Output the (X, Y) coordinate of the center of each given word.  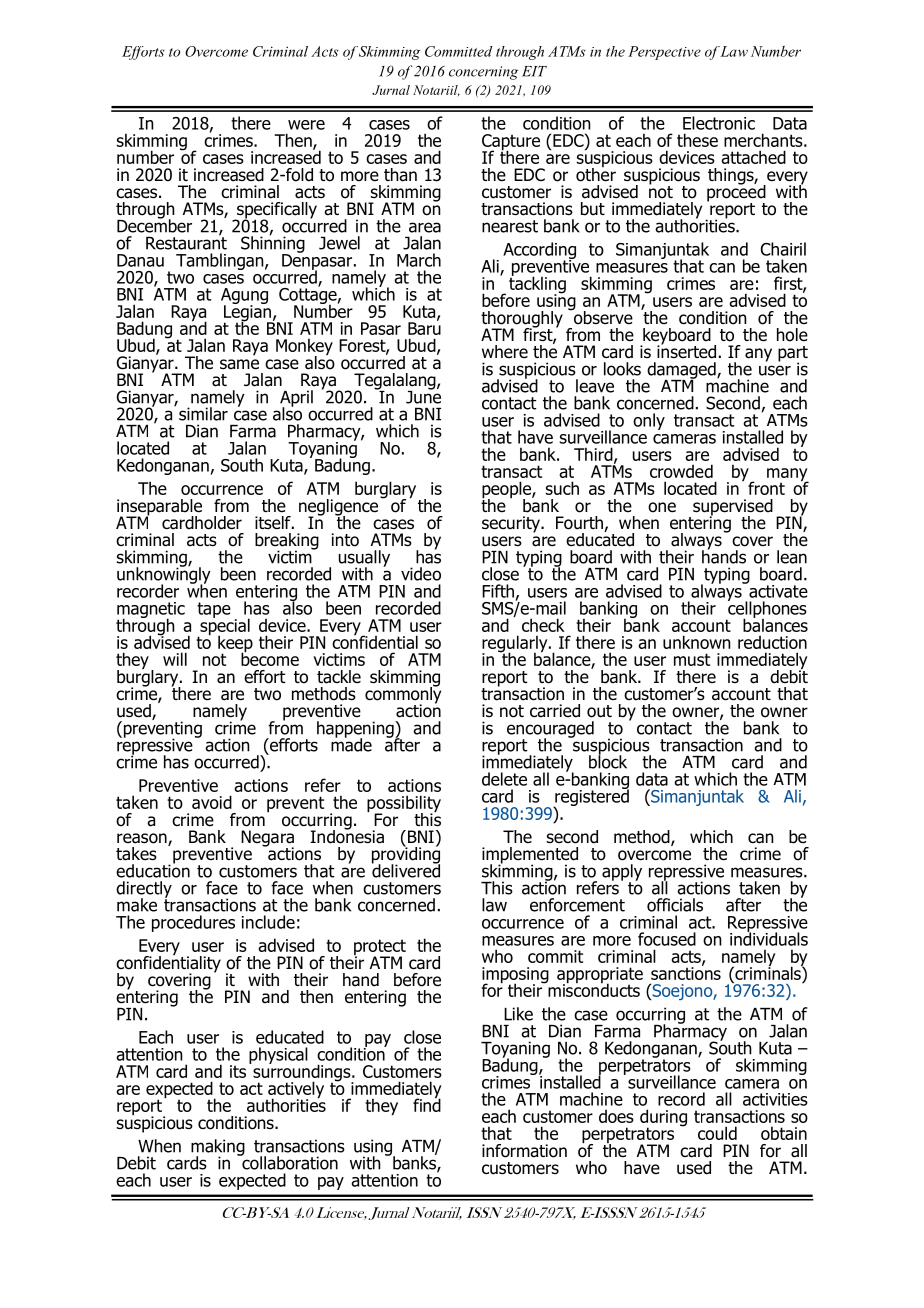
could (717, 1133)
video (421, 574)
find (427, 1104)
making (218, 1148)
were (306, 125)
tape (214, 610)
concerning (483, 73)
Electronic (719, 123)
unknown (697, 642)
